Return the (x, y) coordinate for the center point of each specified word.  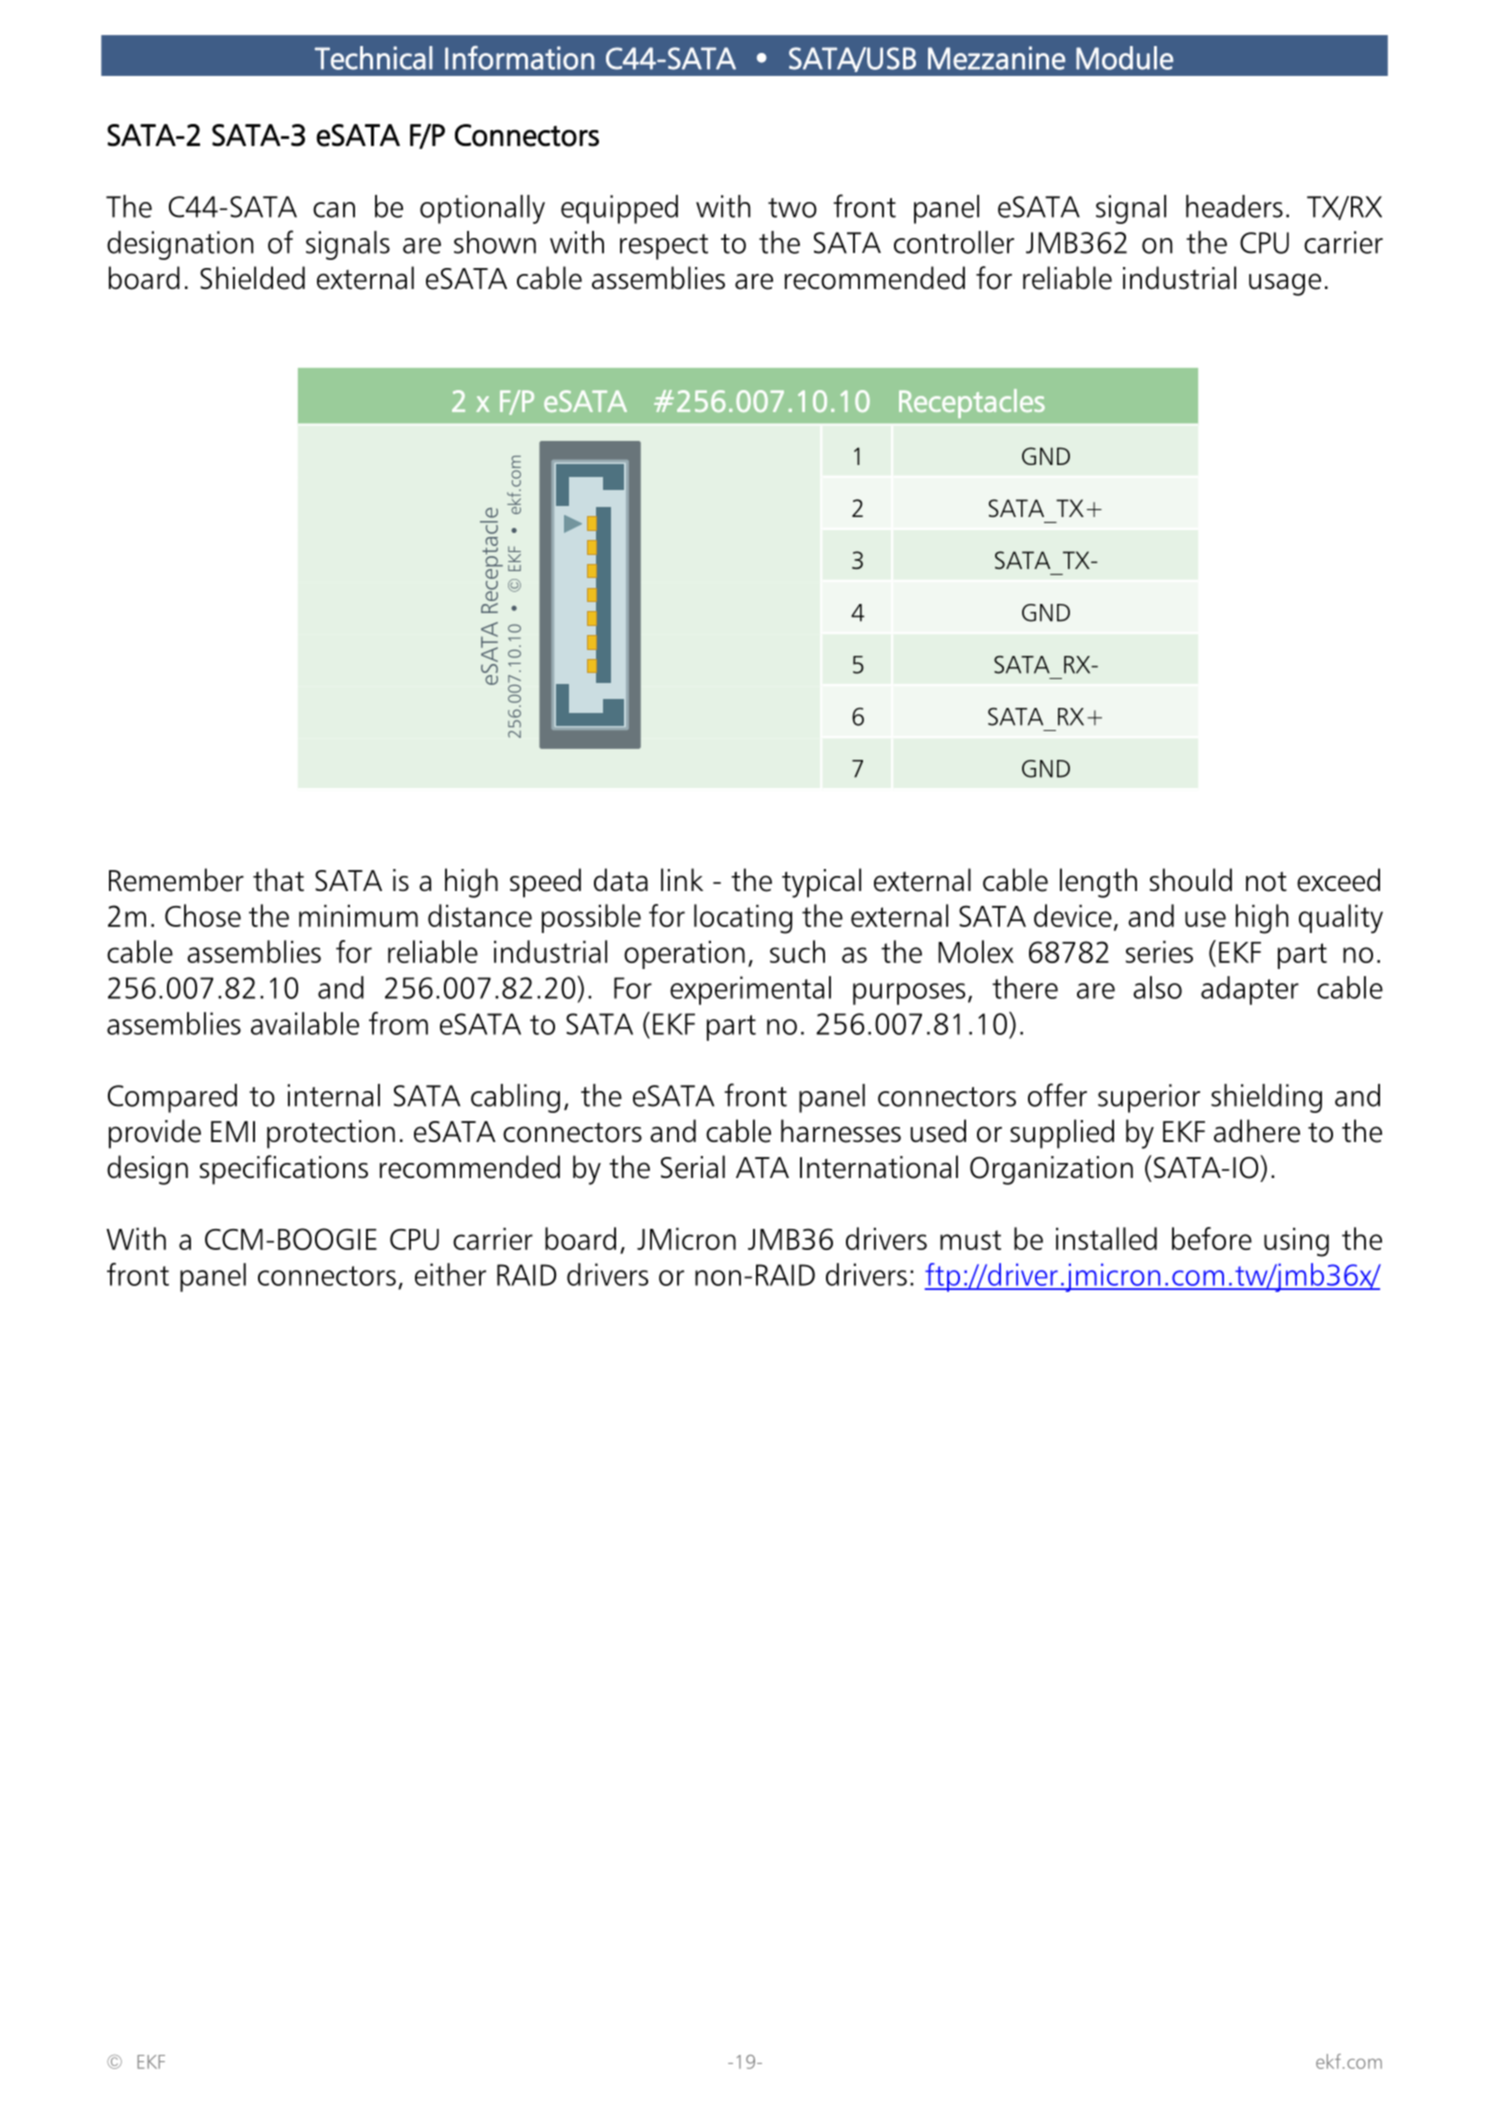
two (792, 208)
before (1212, 1238)
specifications (284, 1170)
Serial (693, 1167)
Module (1124, 58)
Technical (374, 58)
